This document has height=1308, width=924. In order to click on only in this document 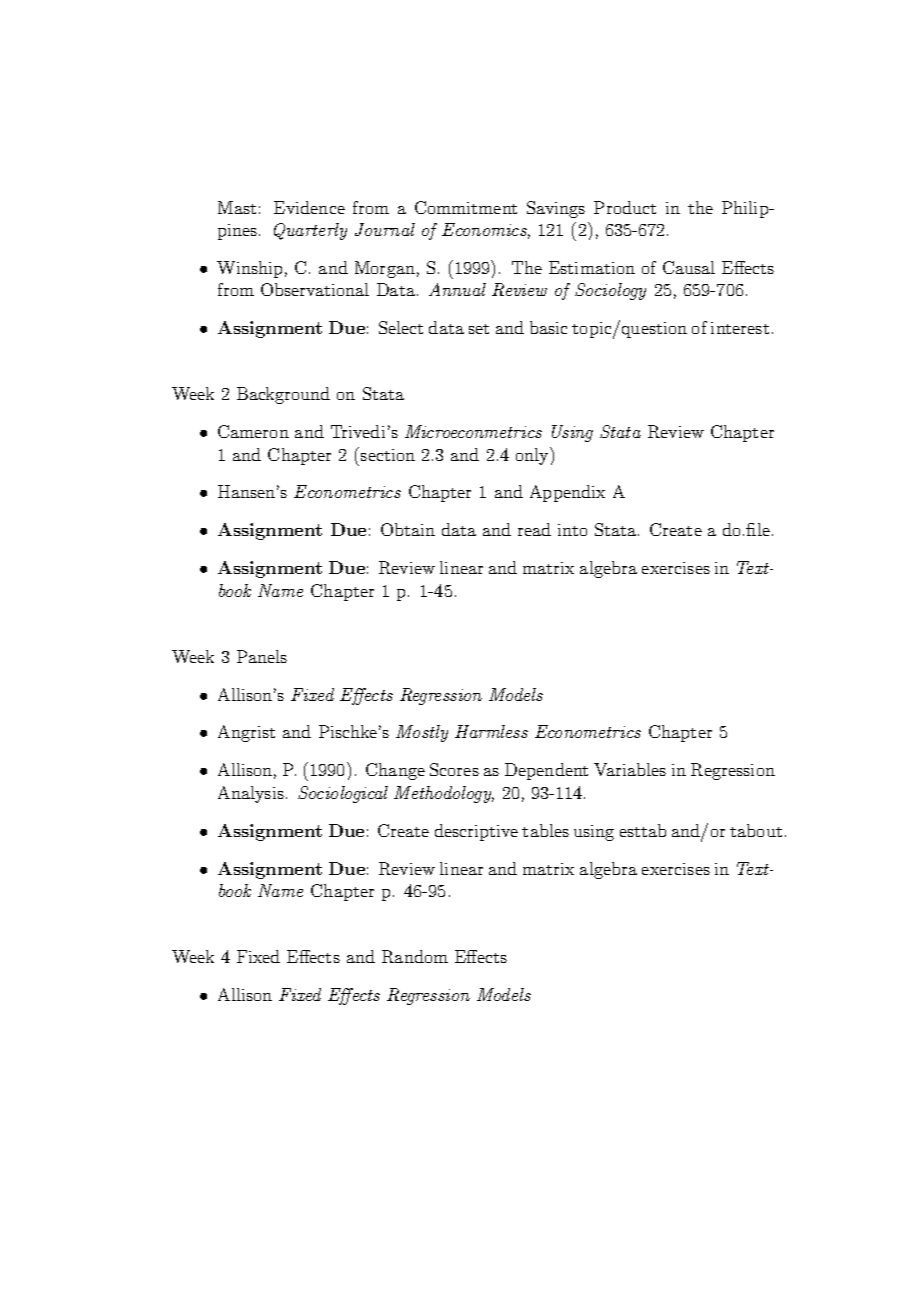, I will do `click(533, 456)`.
